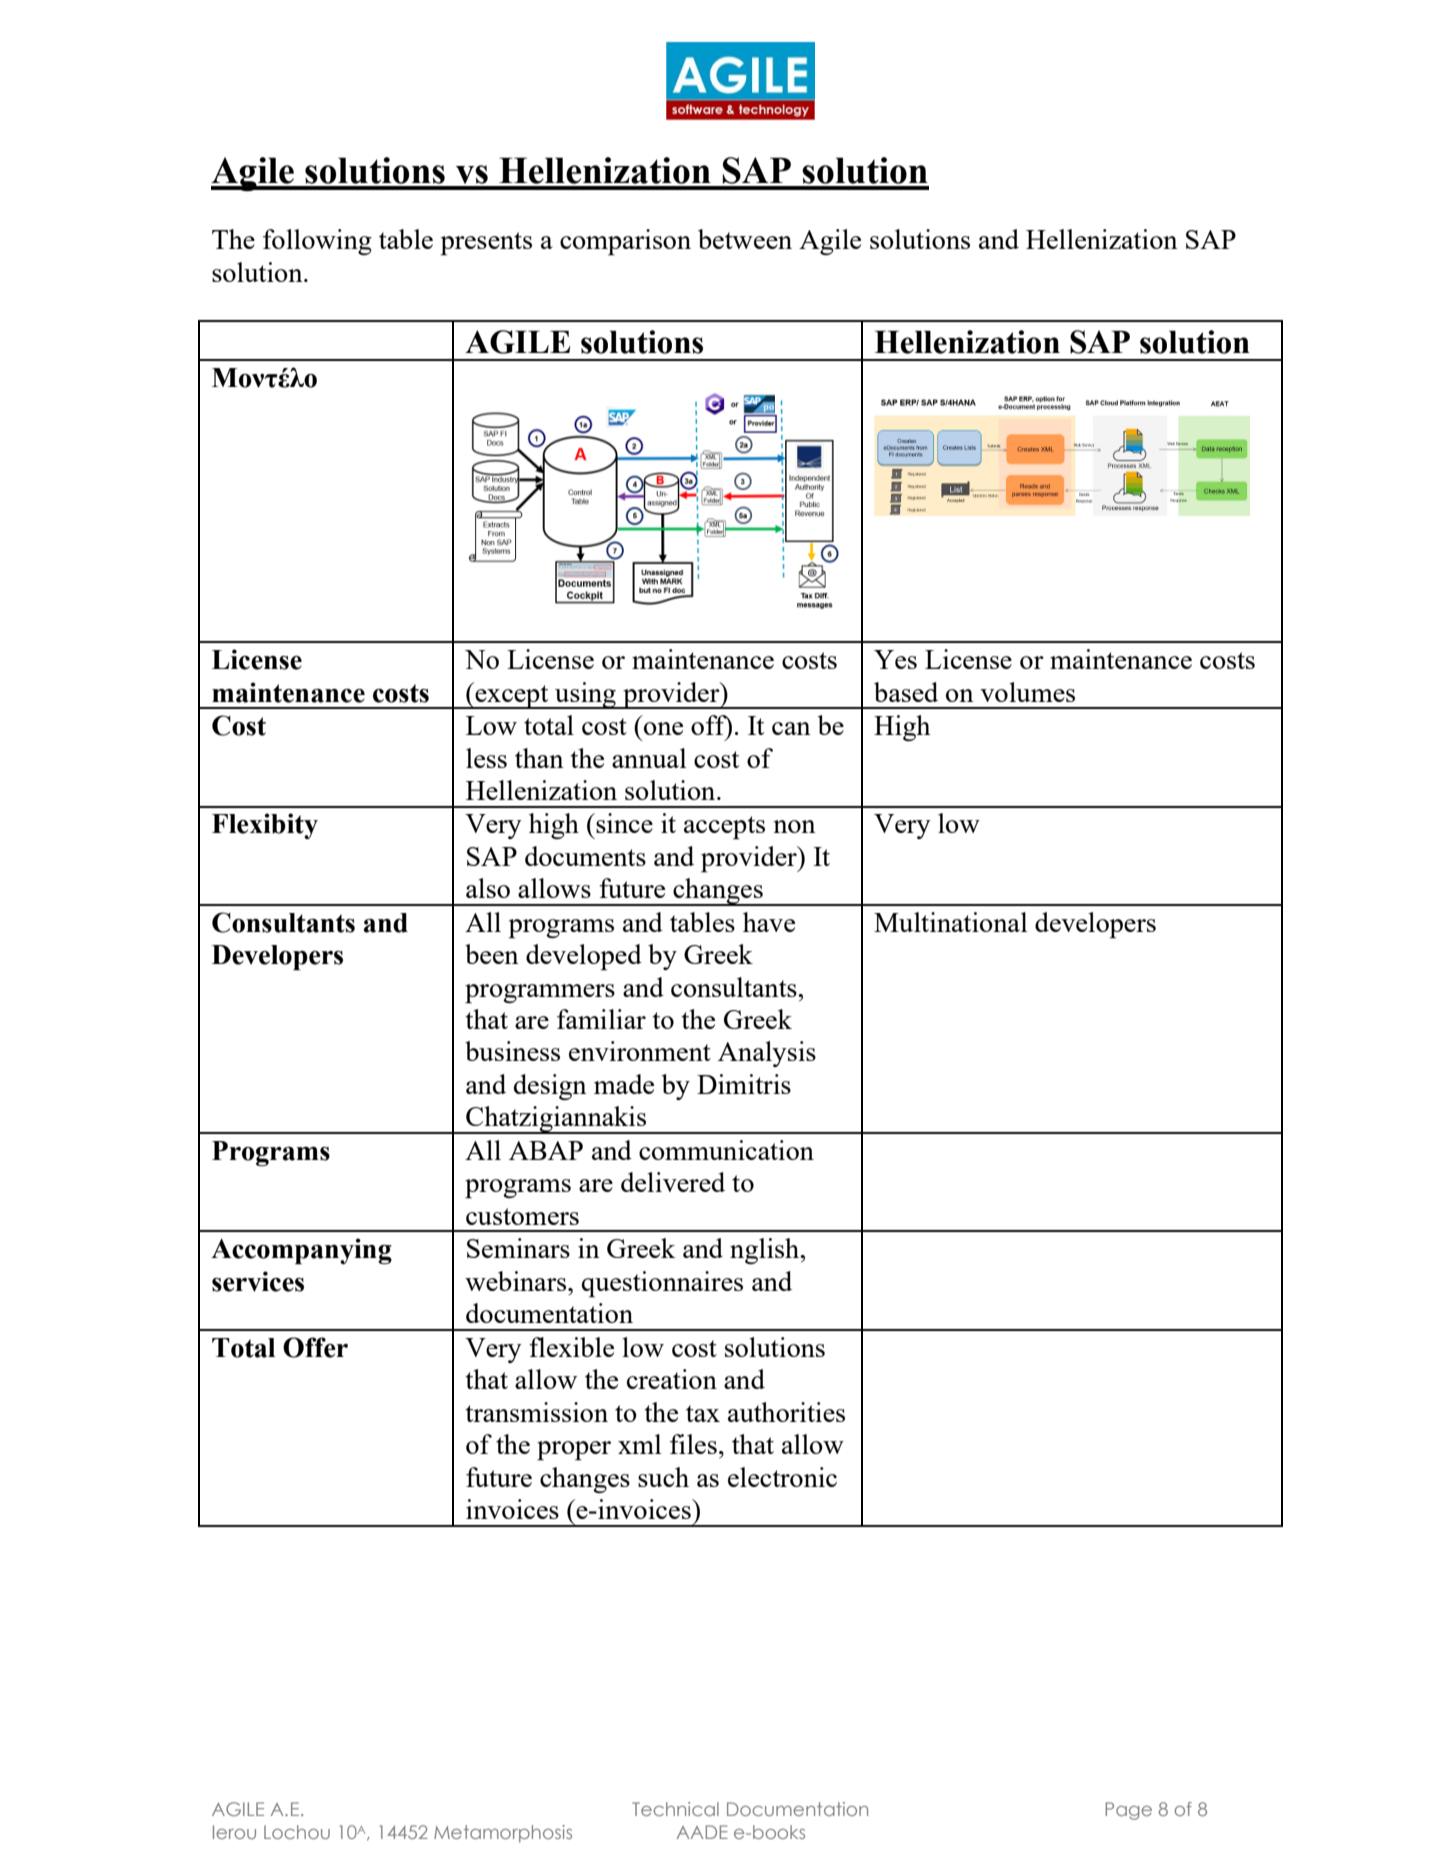  I want to click on Offer, so click(315, 1347).
